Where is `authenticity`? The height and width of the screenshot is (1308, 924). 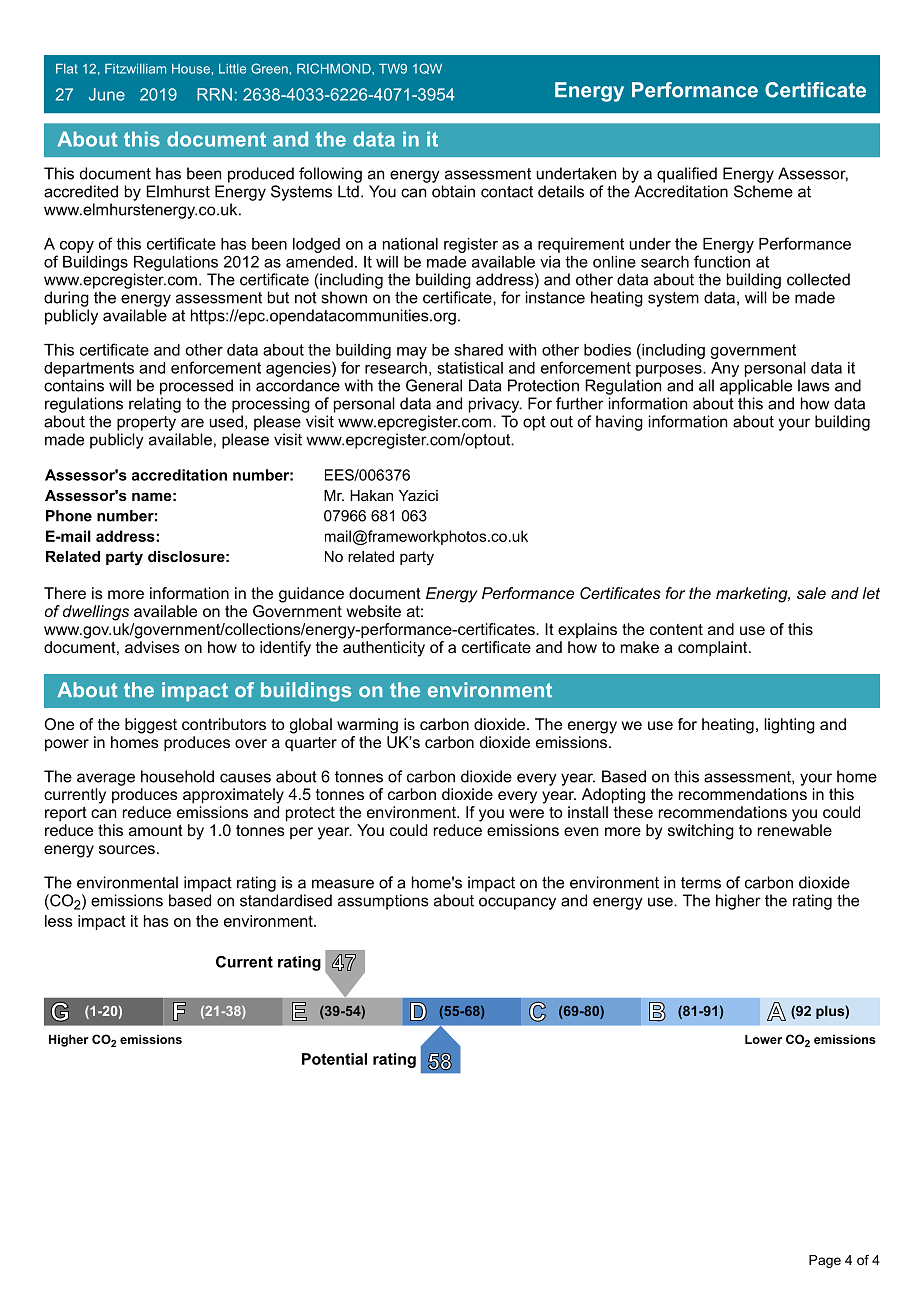
authenticity is located at coordinates (384, 649).
